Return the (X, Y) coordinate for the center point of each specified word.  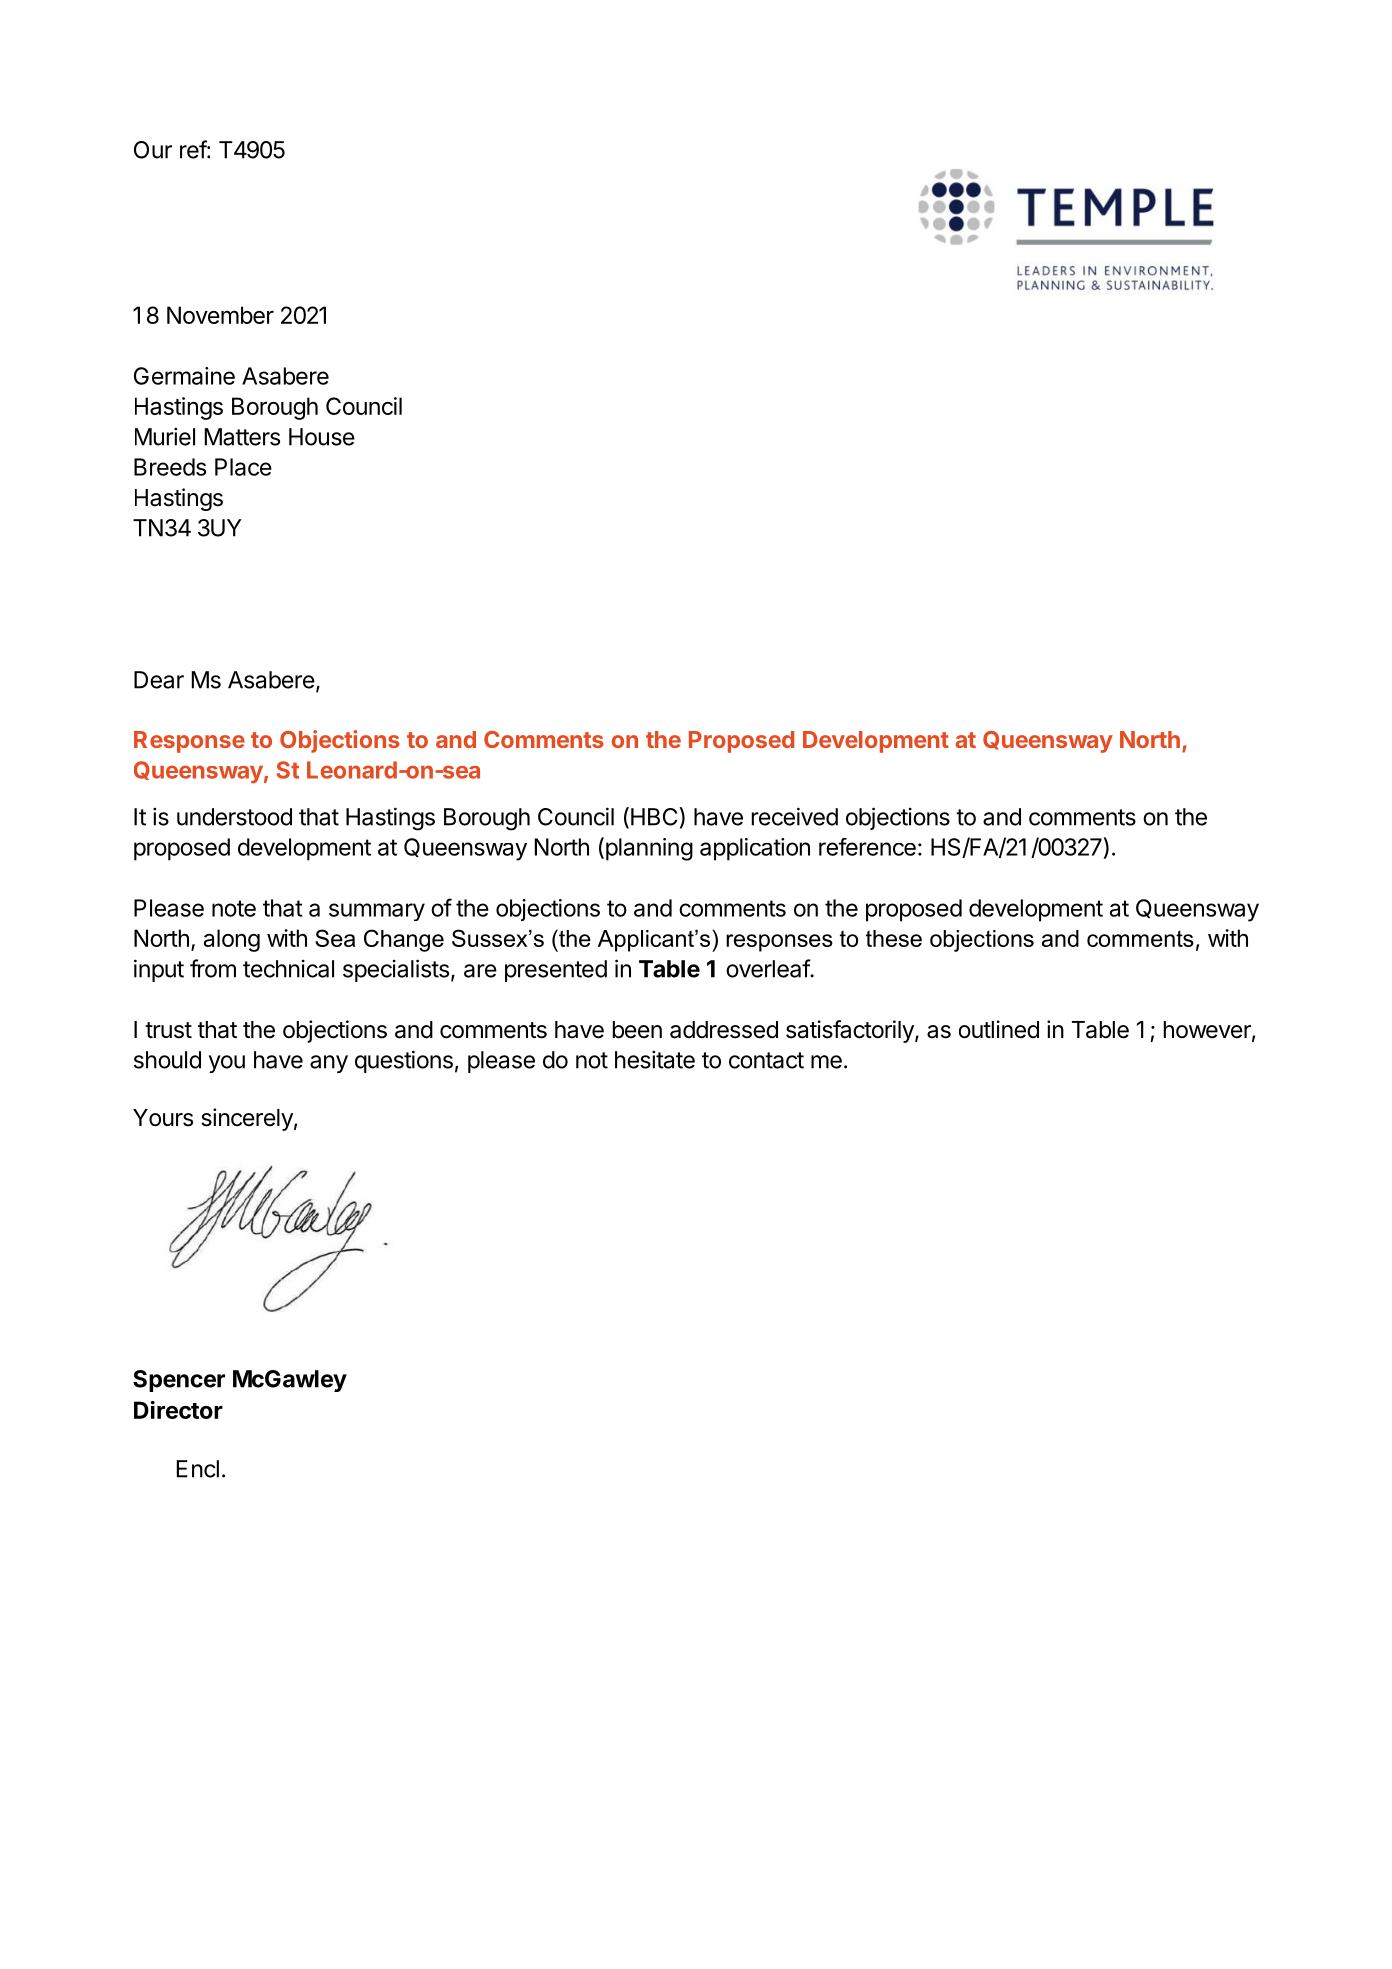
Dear (159, 680)
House (322, 437)
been (637, 1030)
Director (178, 1410)
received (795, 816)
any (329, 1064)
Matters (242, 437)
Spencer (179, 1381)
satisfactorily (851, 1031)
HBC (654, 817)
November (220, 315)
